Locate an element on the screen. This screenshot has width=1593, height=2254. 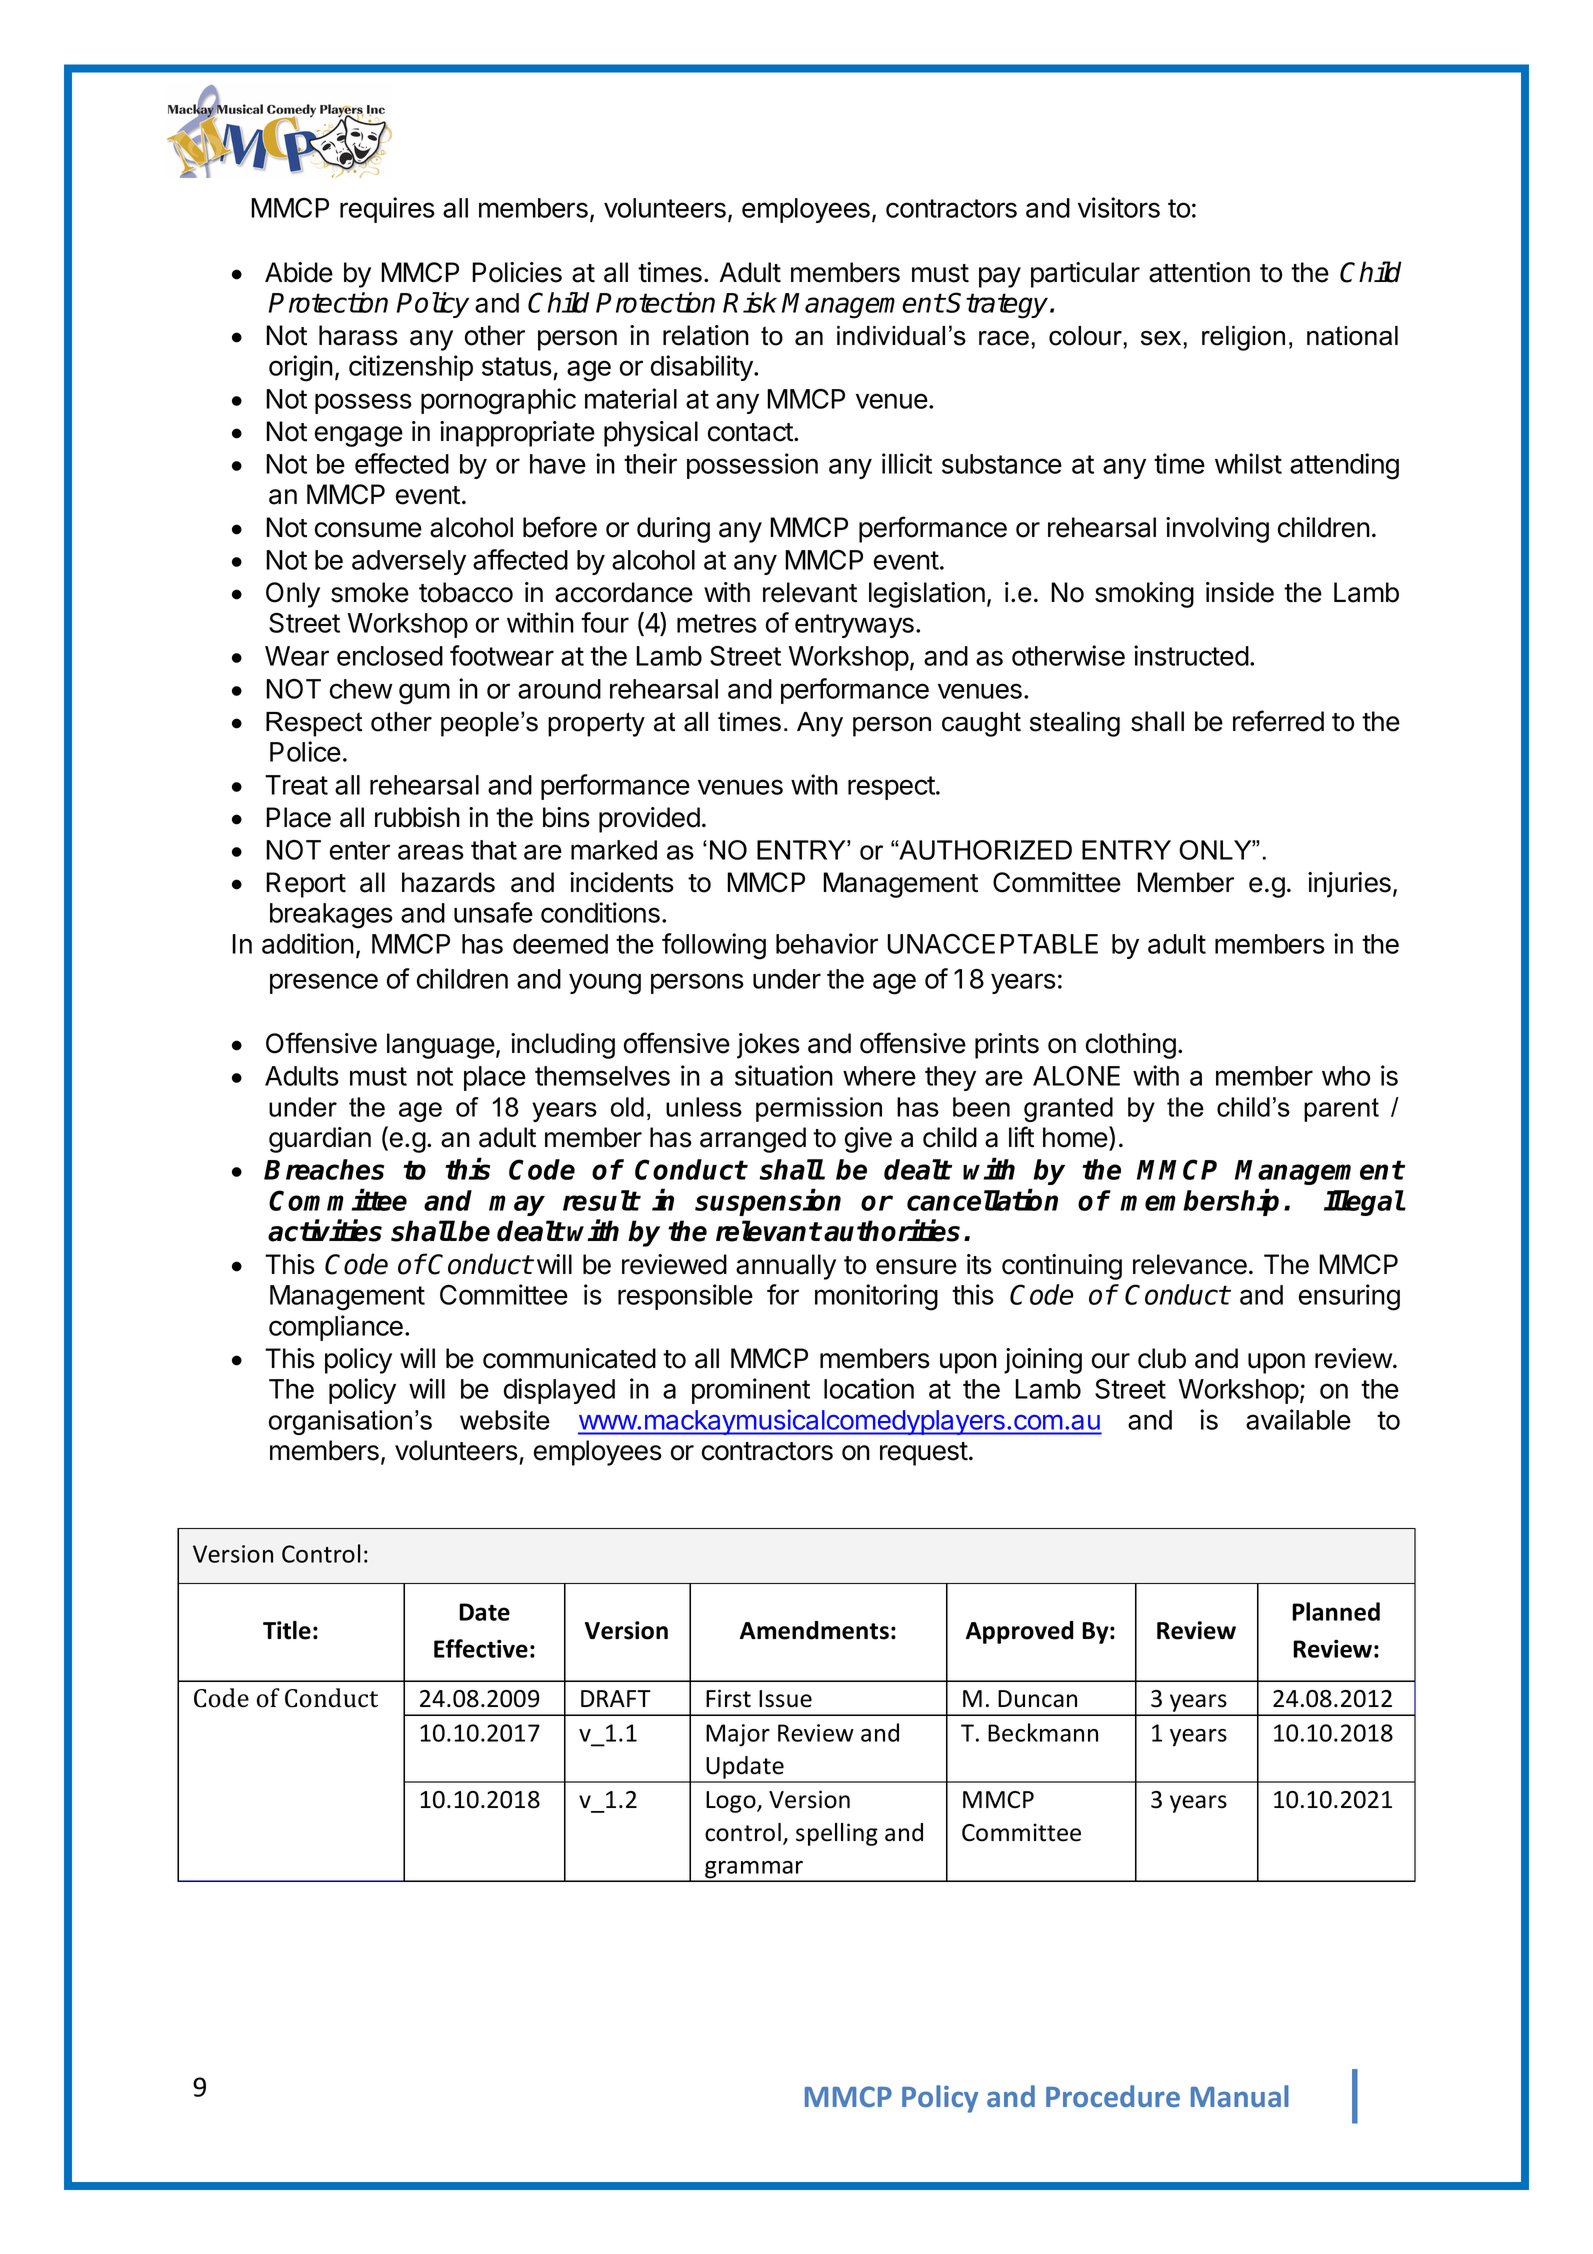
attention is located at coordinates (1199, 272).
